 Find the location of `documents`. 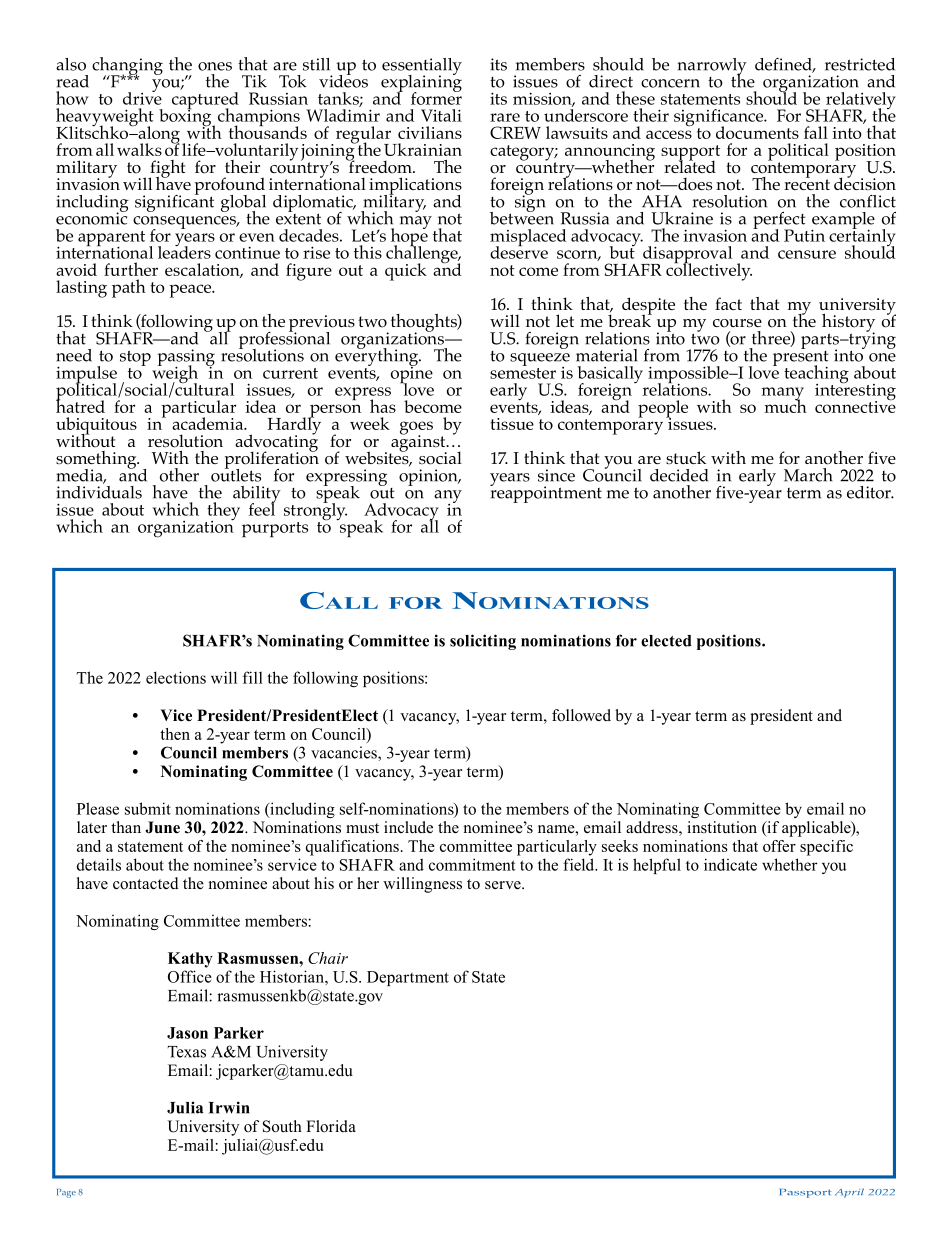

documents is located at coordinates (757, 132).
